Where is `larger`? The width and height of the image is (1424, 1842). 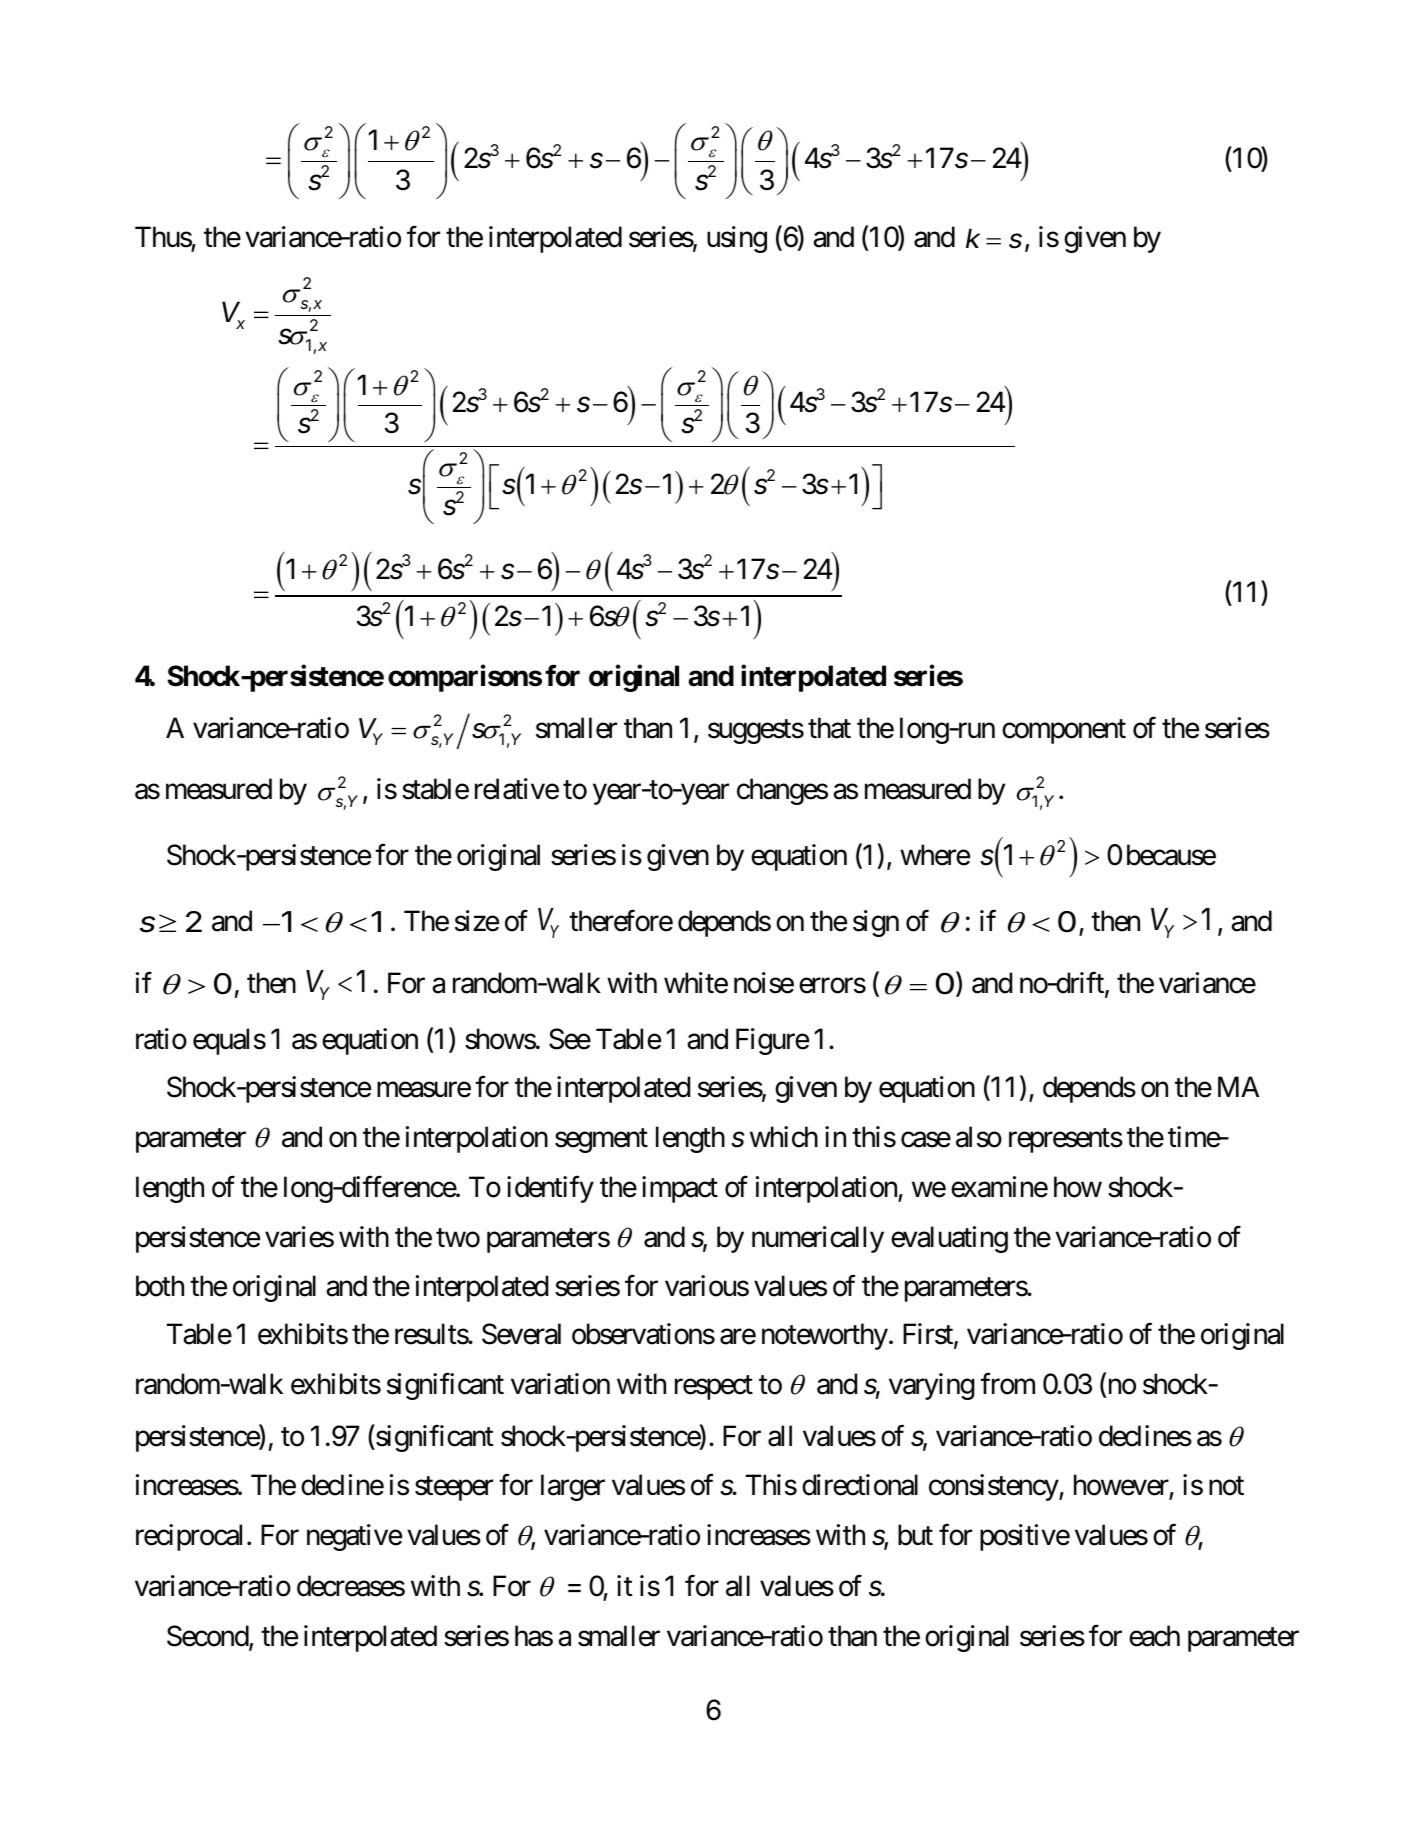 larger is located at coordinates (573, 1487).
